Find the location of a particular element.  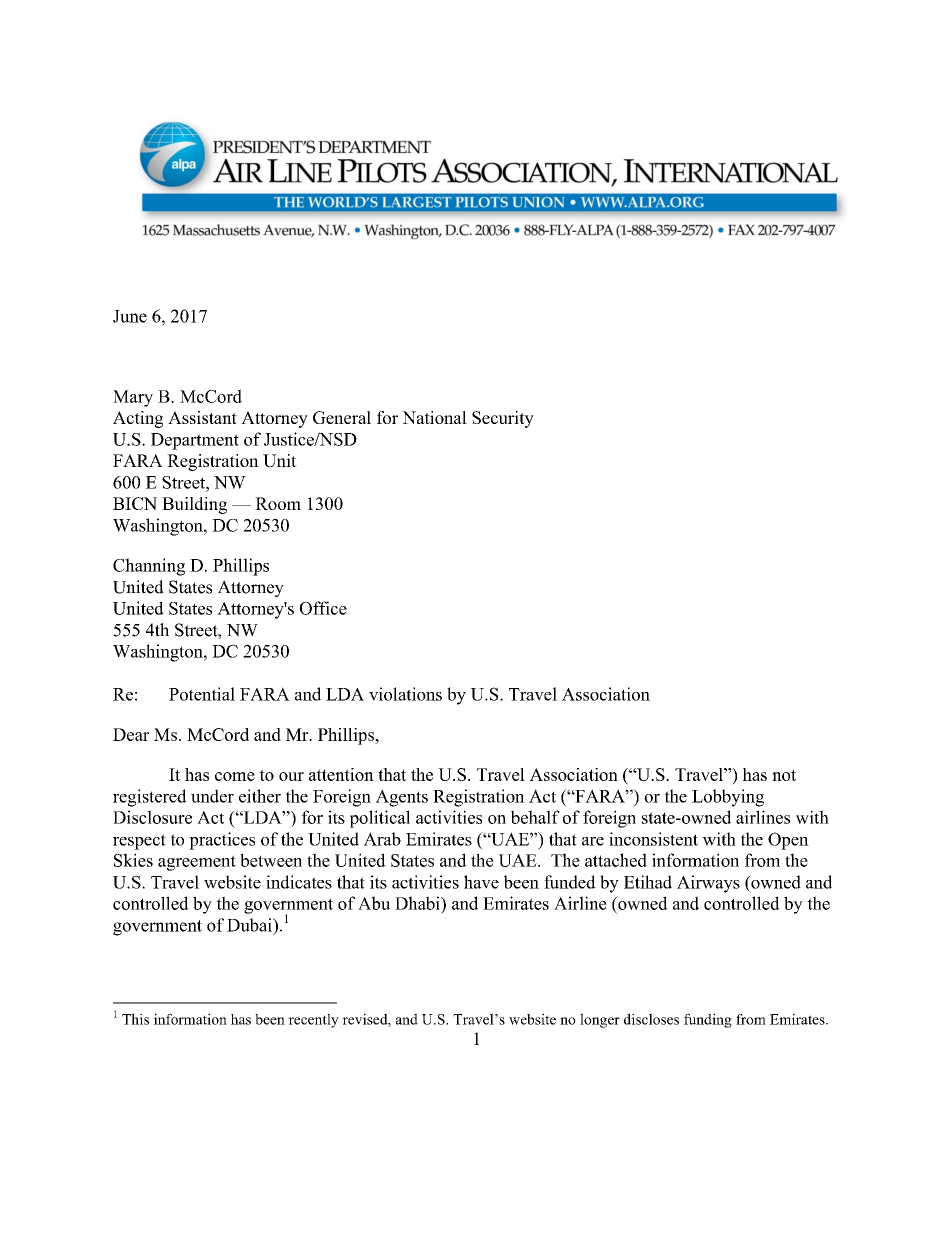

Room is located at coordinates (278, 503).
